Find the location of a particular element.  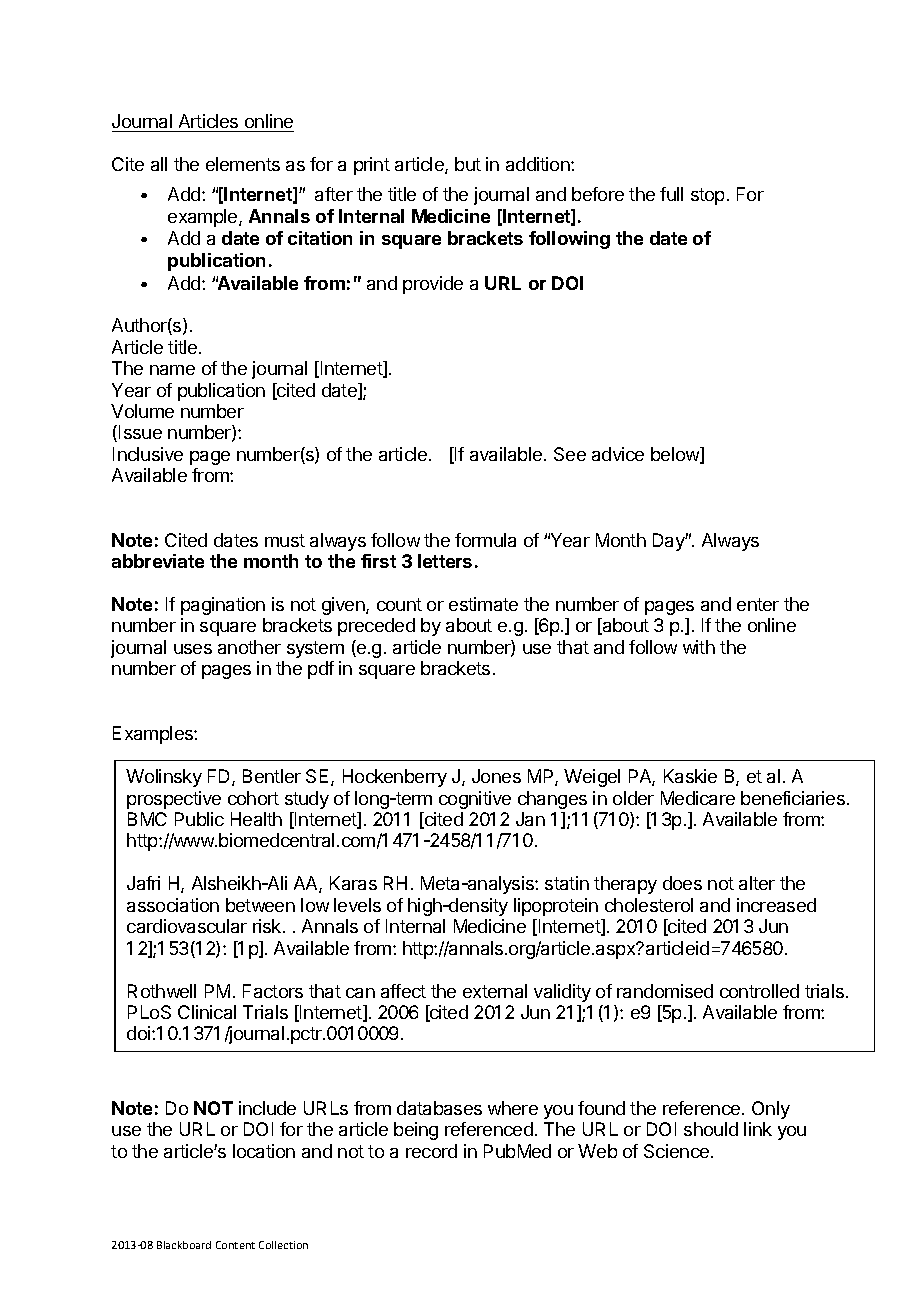

Content is located at coordinates (235, 1245).
